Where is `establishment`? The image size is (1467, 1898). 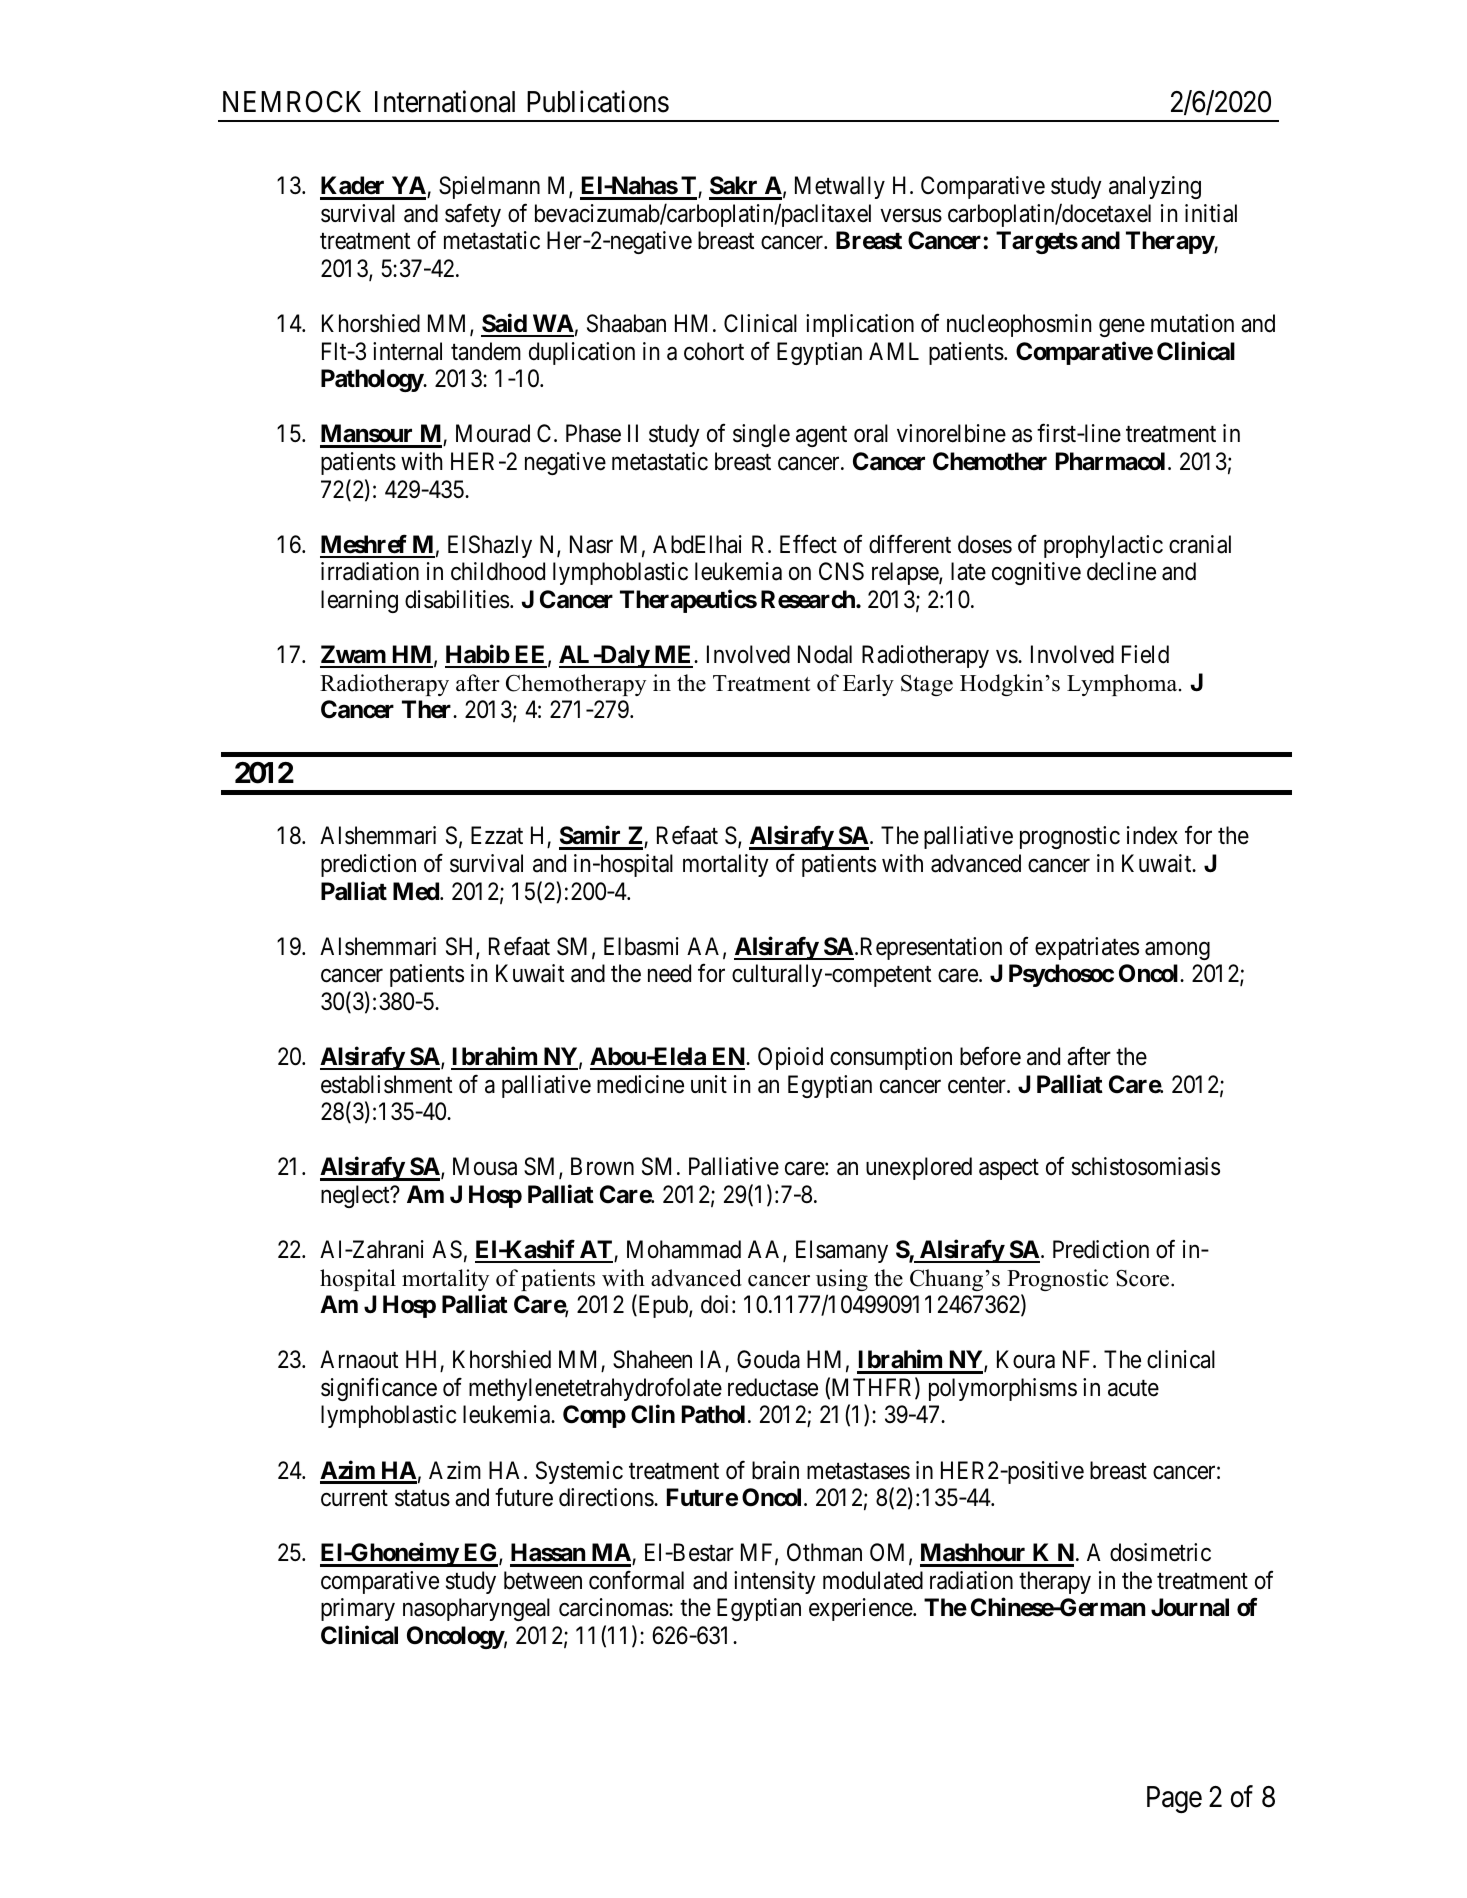
establishment is located at coordinates (386, 1084).
